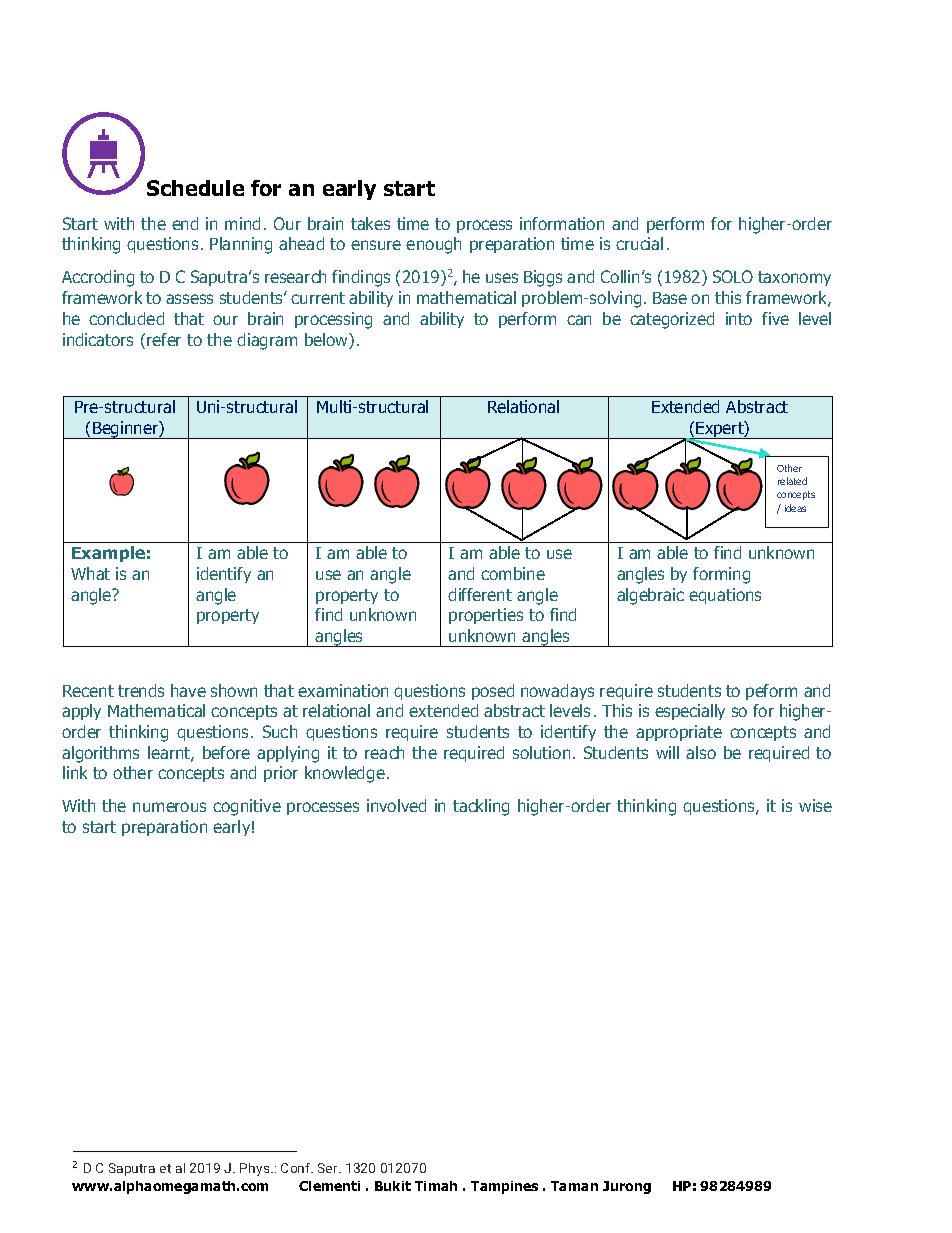 The width and height of the document is (952, 1233). I want to click on Schedule, so click(195, 188).
